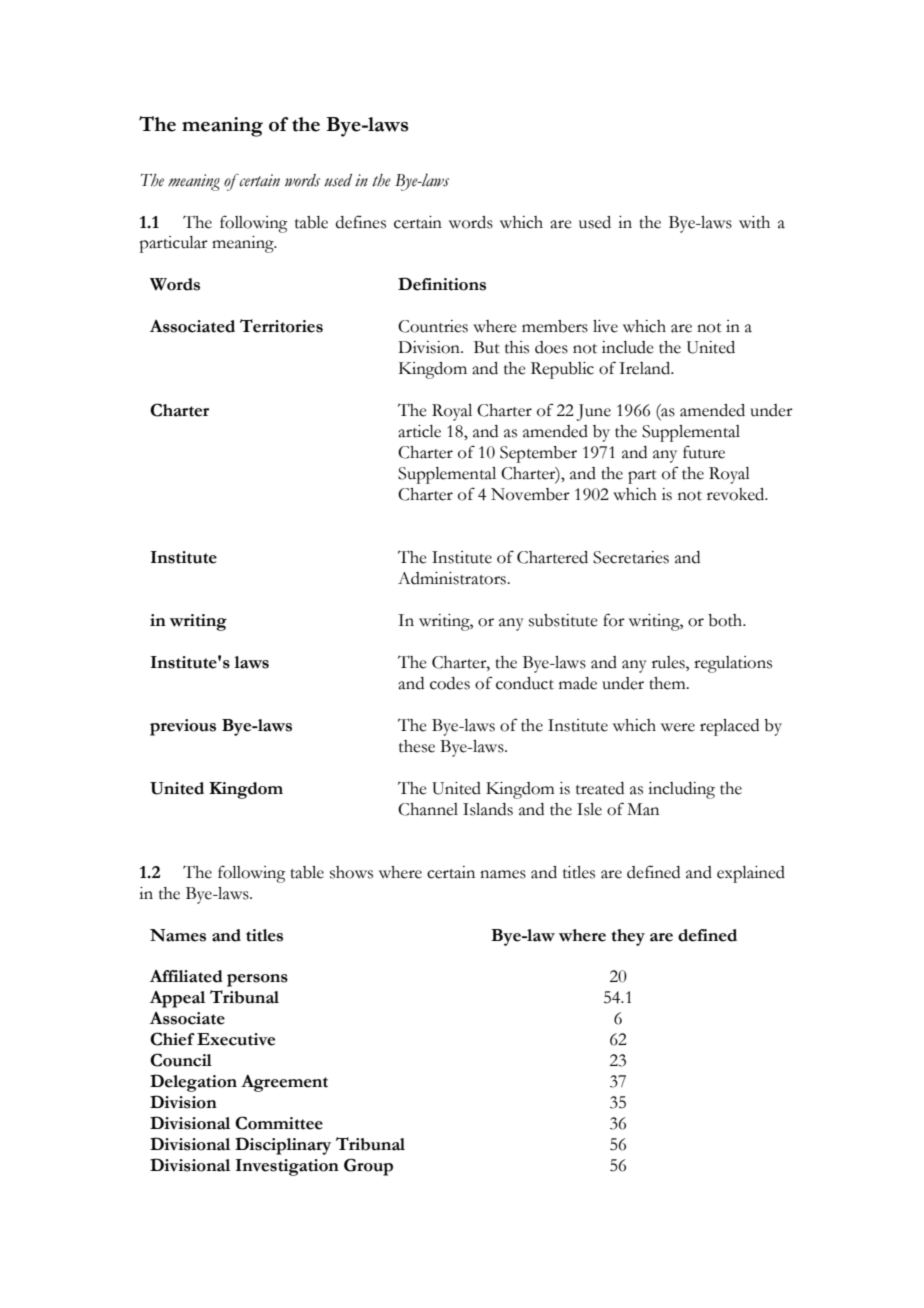  Describe the element at coordinates (283, 1146) in the document. I see `Disciplinary` at that location.
